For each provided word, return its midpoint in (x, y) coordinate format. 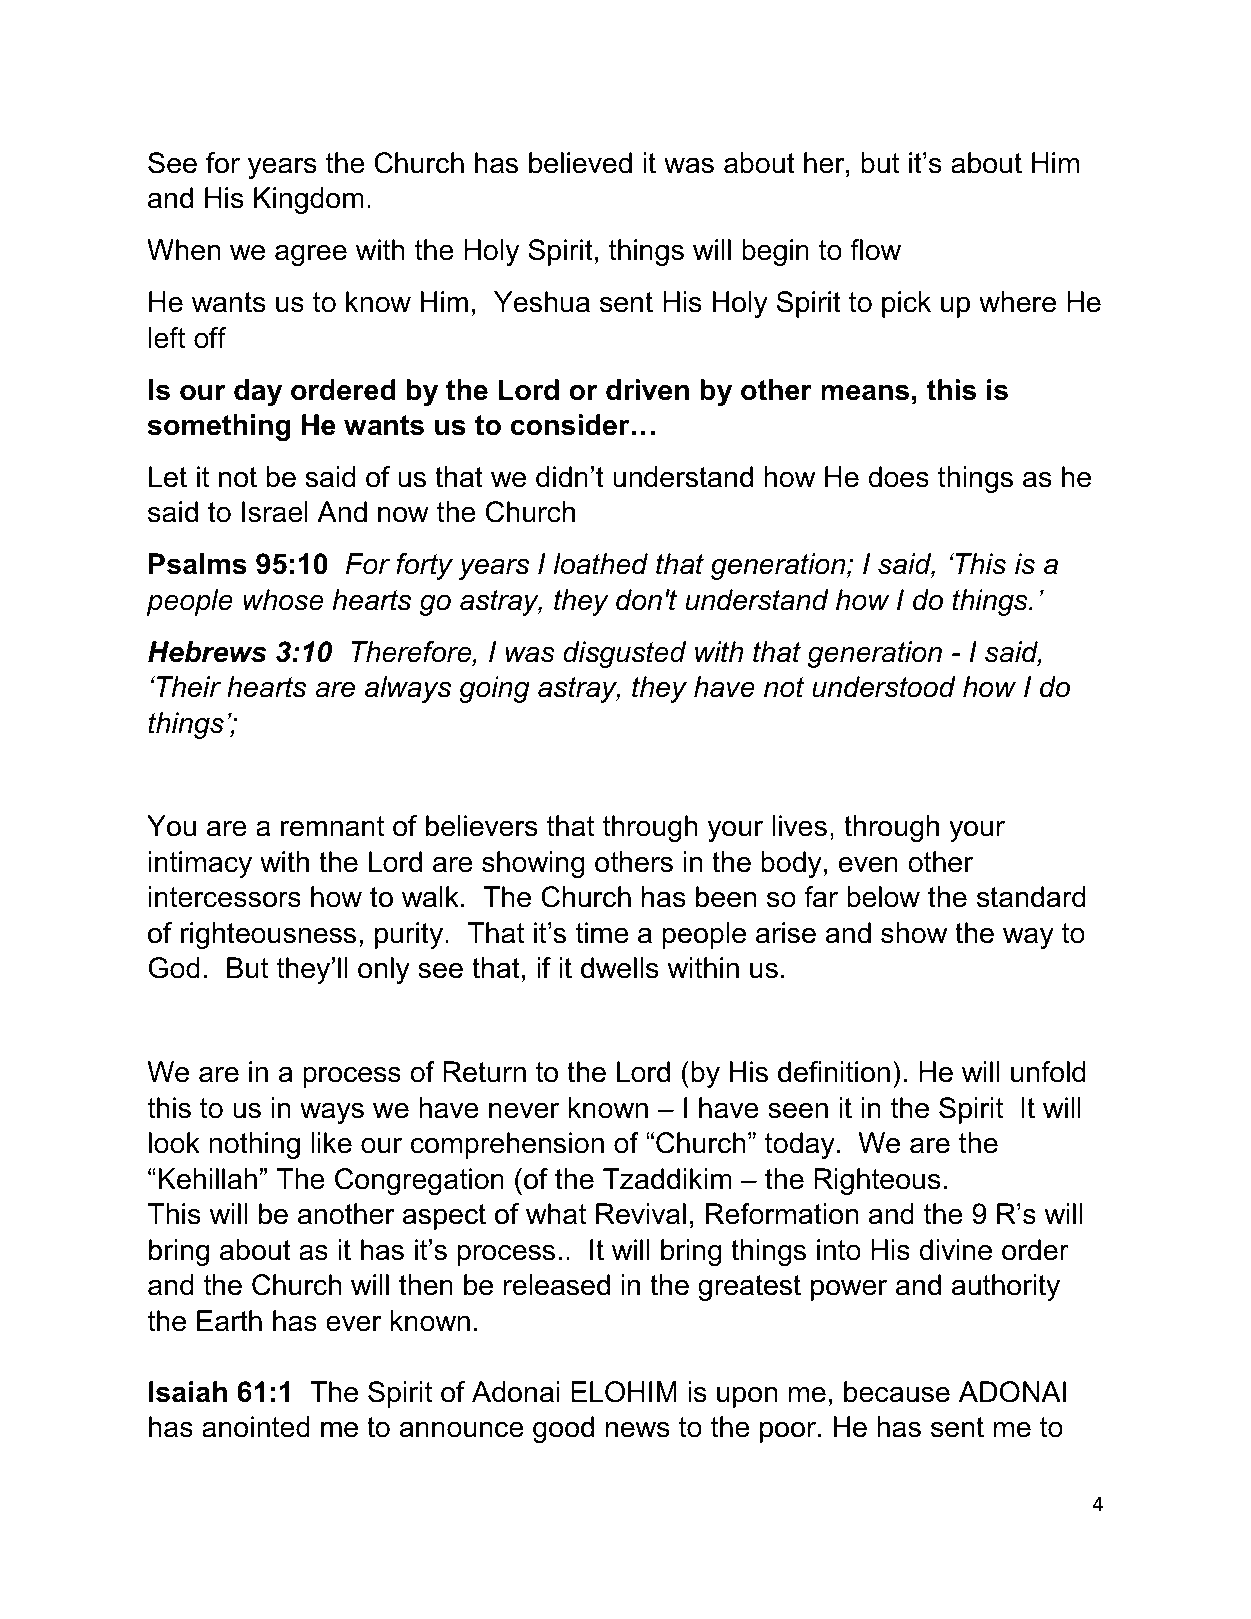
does (898, 477)
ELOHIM (624, 1392)
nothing (254, 1145)
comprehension (507, 1145)
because (897, 1392)
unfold (1048, 1072)
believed (580, 163)
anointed (256, 1427)
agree (311, 255)
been (726, 897)
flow (875, 250)
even (868, 864)
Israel (275, 512)
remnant (332, 826)
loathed (601, 564)
